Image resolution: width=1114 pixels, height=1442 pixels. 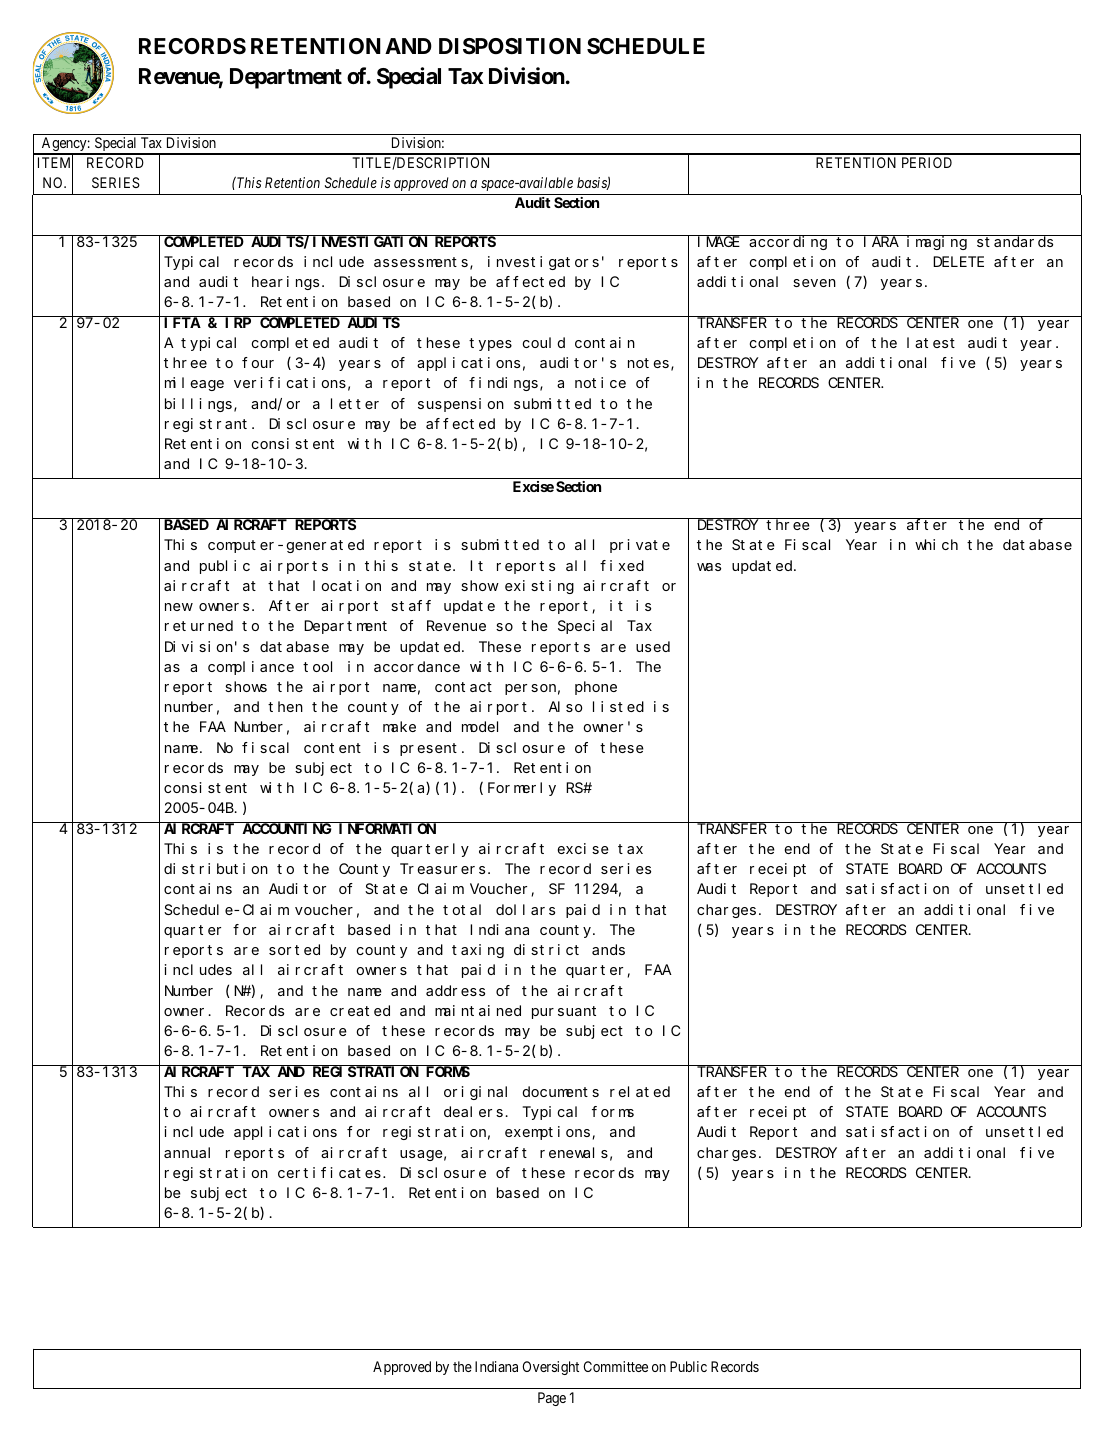 What do you see at coordinates (615, 1366) in the screenshot?
I see `Committee` at bounding box center [615, 1366].
